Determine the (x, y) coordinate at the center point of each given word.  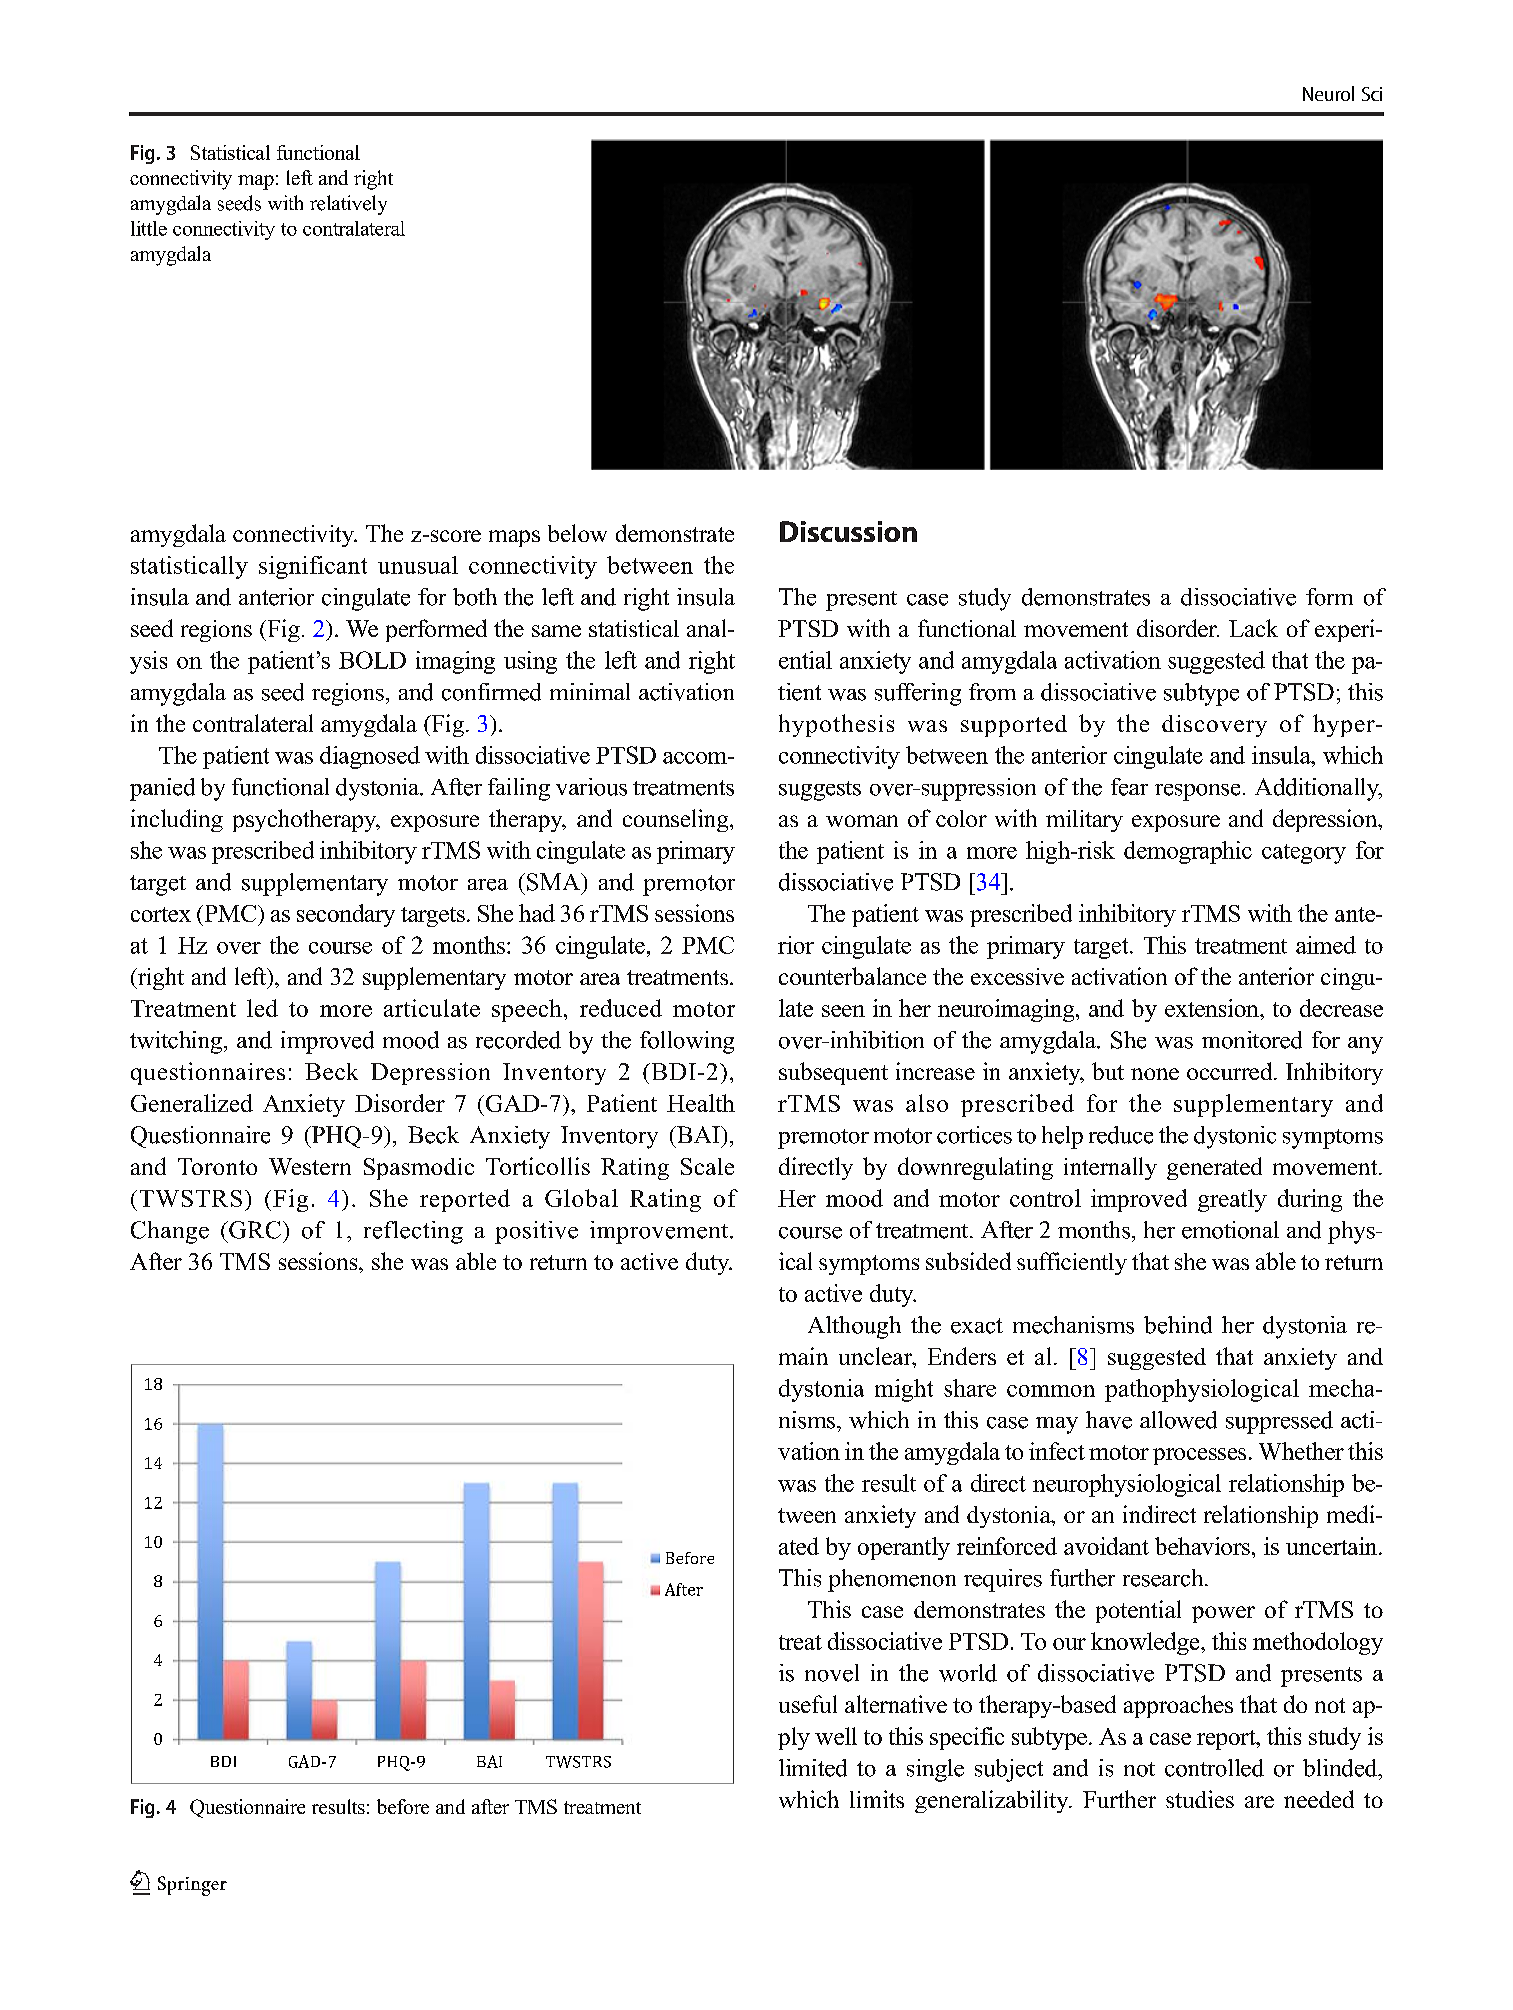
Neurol (1328, 93)
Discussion (848, 531)
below (577, 533)
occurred (1231, 1071)
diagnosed (370, 757)
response (1197, 792)
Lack (1253, 628)
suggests (820, 791)
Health (701, 1103)
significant (313, 567)
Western (310, 1166)
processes (1199, 1456)
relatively (348, 205)
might (904, 1390)
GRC (254, 1230)
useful (808, 1704)
